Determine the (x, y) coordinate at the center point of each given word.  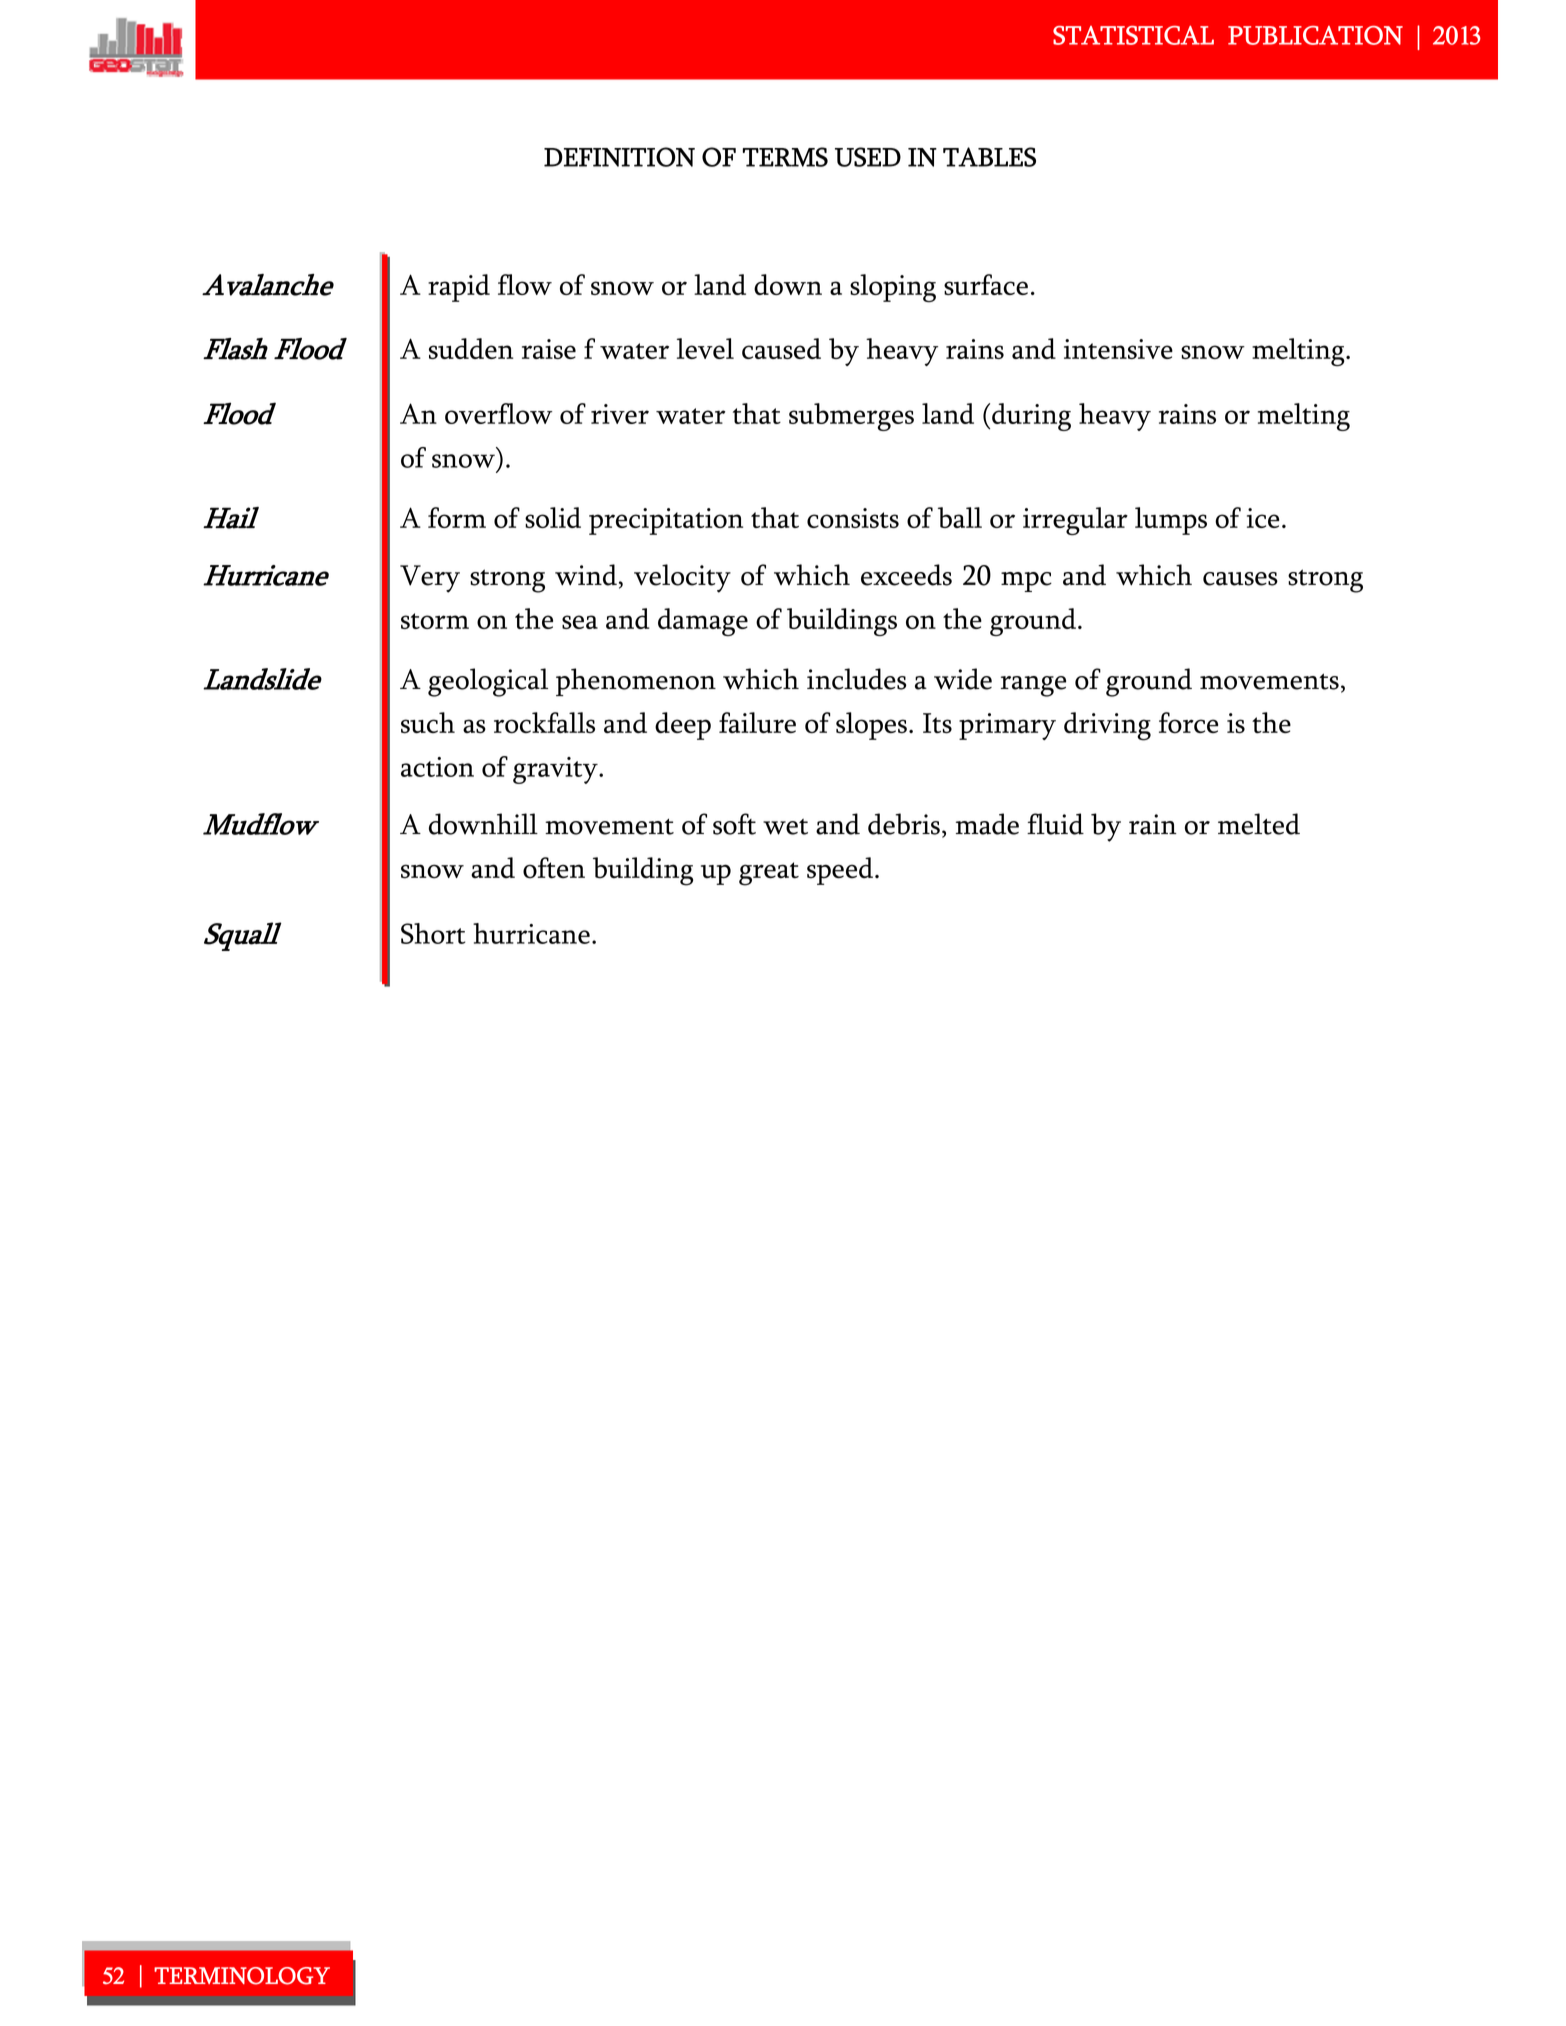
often (554, 868)
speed (840, 871)
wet (785, 827)
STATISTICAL (1133, 35)
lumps (1171, 521)
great (769, 874)
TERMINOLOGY (242, 1976)
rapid (459, 288)
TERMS (785, 157)
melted (1259, 824)
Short (433, 933)
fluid (1055, 824)
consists (853, 518)
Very (430, 579)
